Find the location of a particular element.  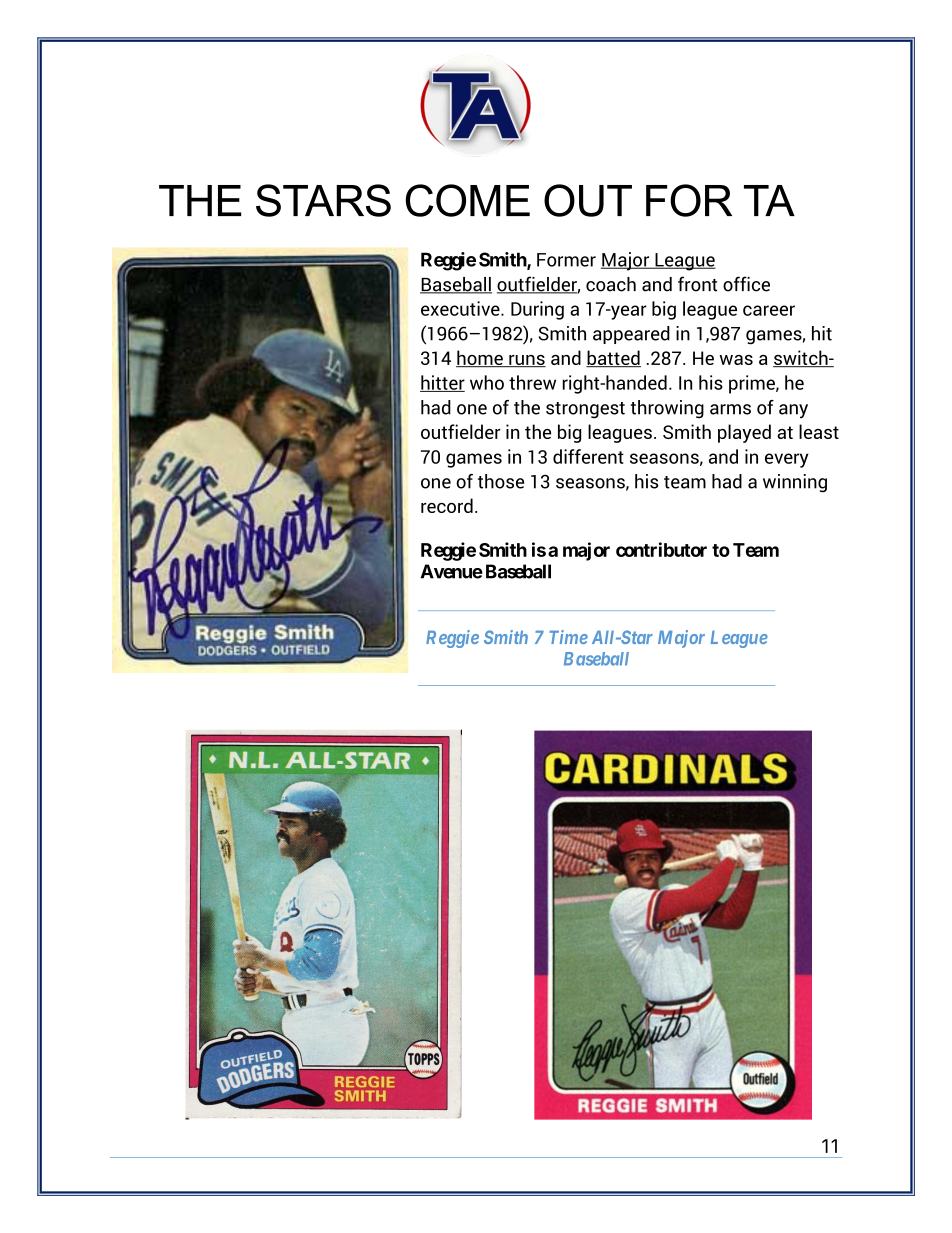

Time is located at coordinates (568, 637).
